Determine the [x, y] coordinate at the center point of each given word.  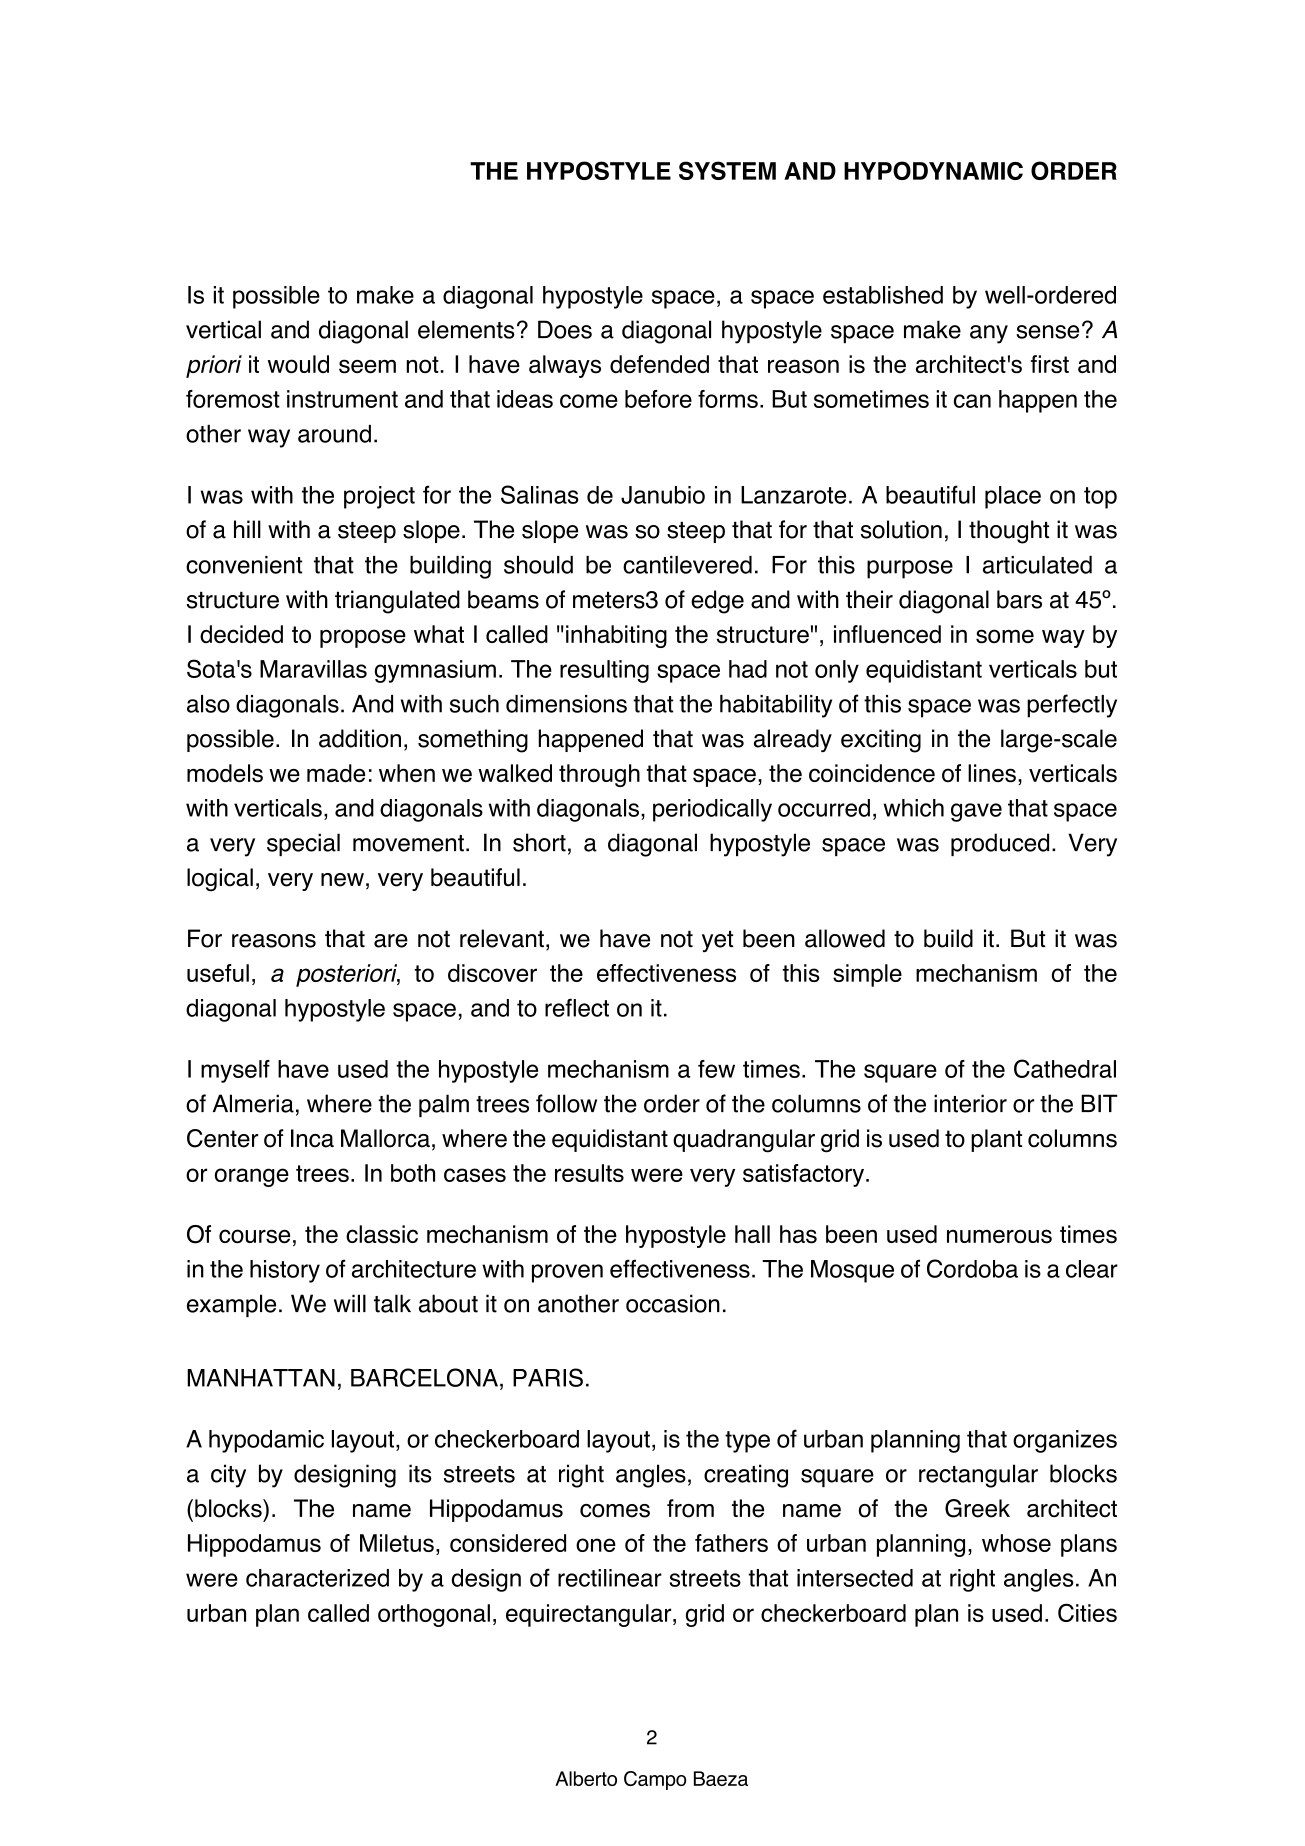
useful [218, 973]
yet [717, 941]
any [989, 334]
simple [867, 975]
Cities [1087, 1612]
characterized [317, 1578]
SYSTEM [727, 170]
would [298, 364]
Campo [655, 1780]
